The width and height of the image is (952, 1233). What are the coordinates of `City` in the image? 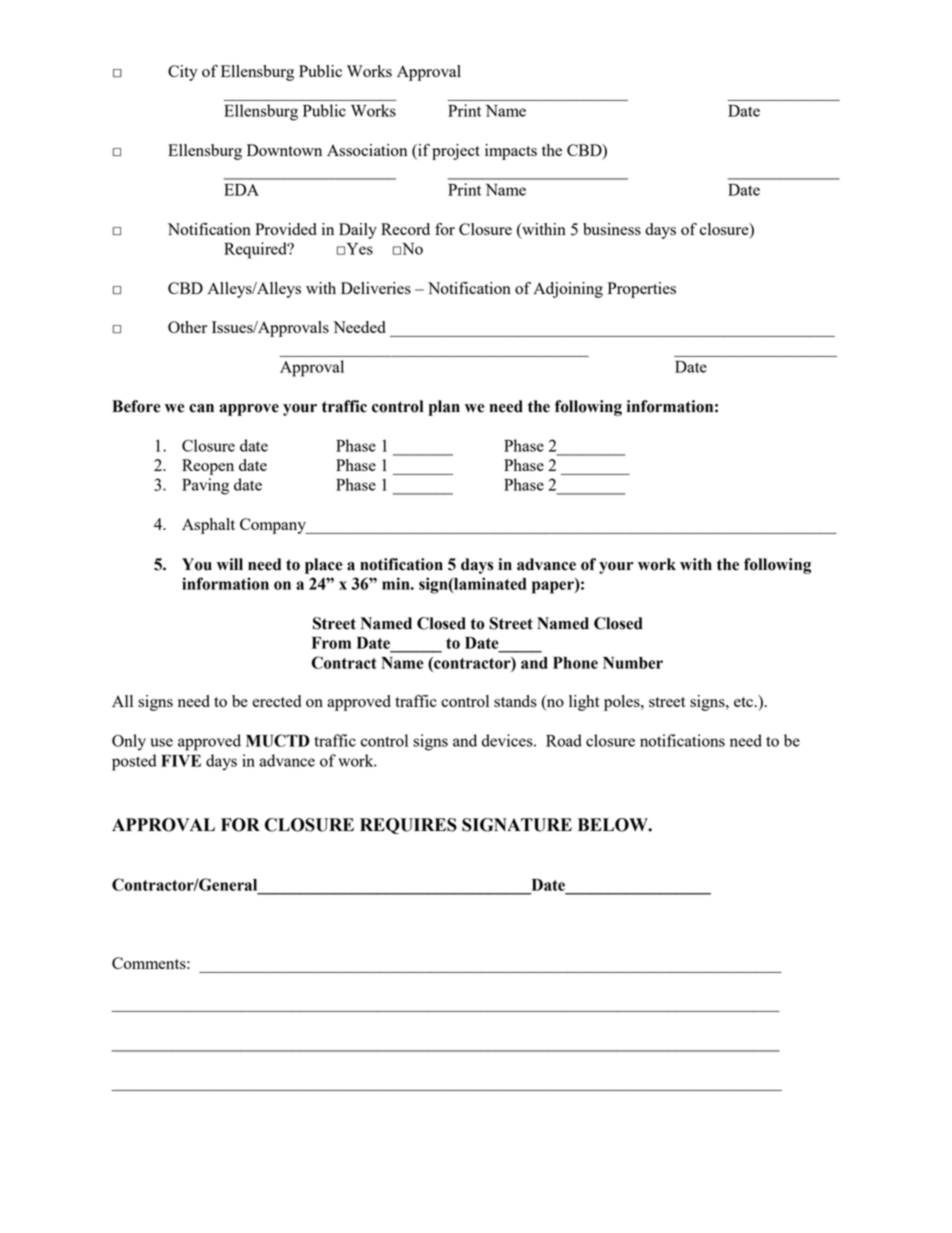 It's located at (183, 73).
